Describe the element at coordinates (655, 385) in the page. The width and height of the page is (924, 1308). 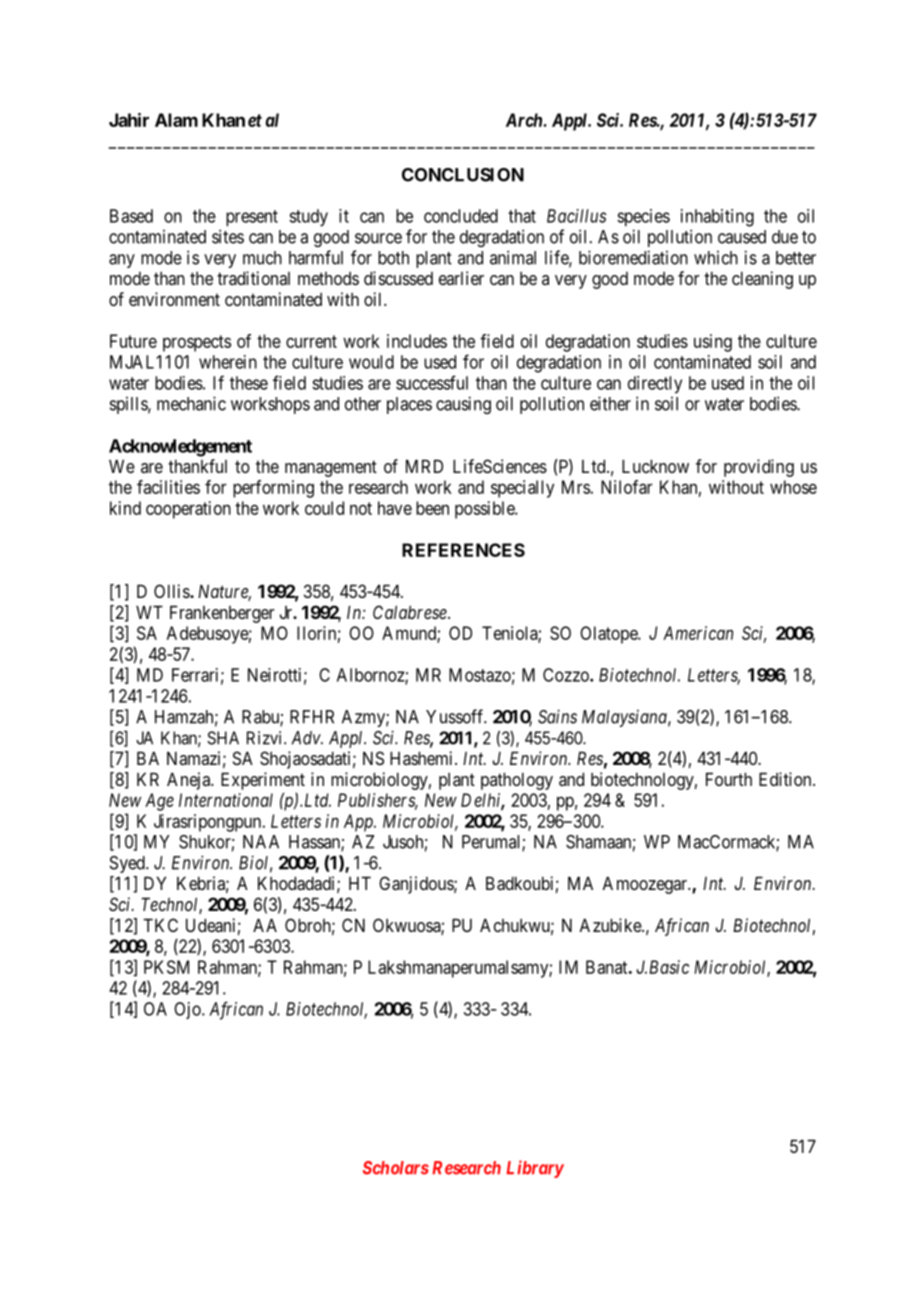
I see `directly` at that location.
